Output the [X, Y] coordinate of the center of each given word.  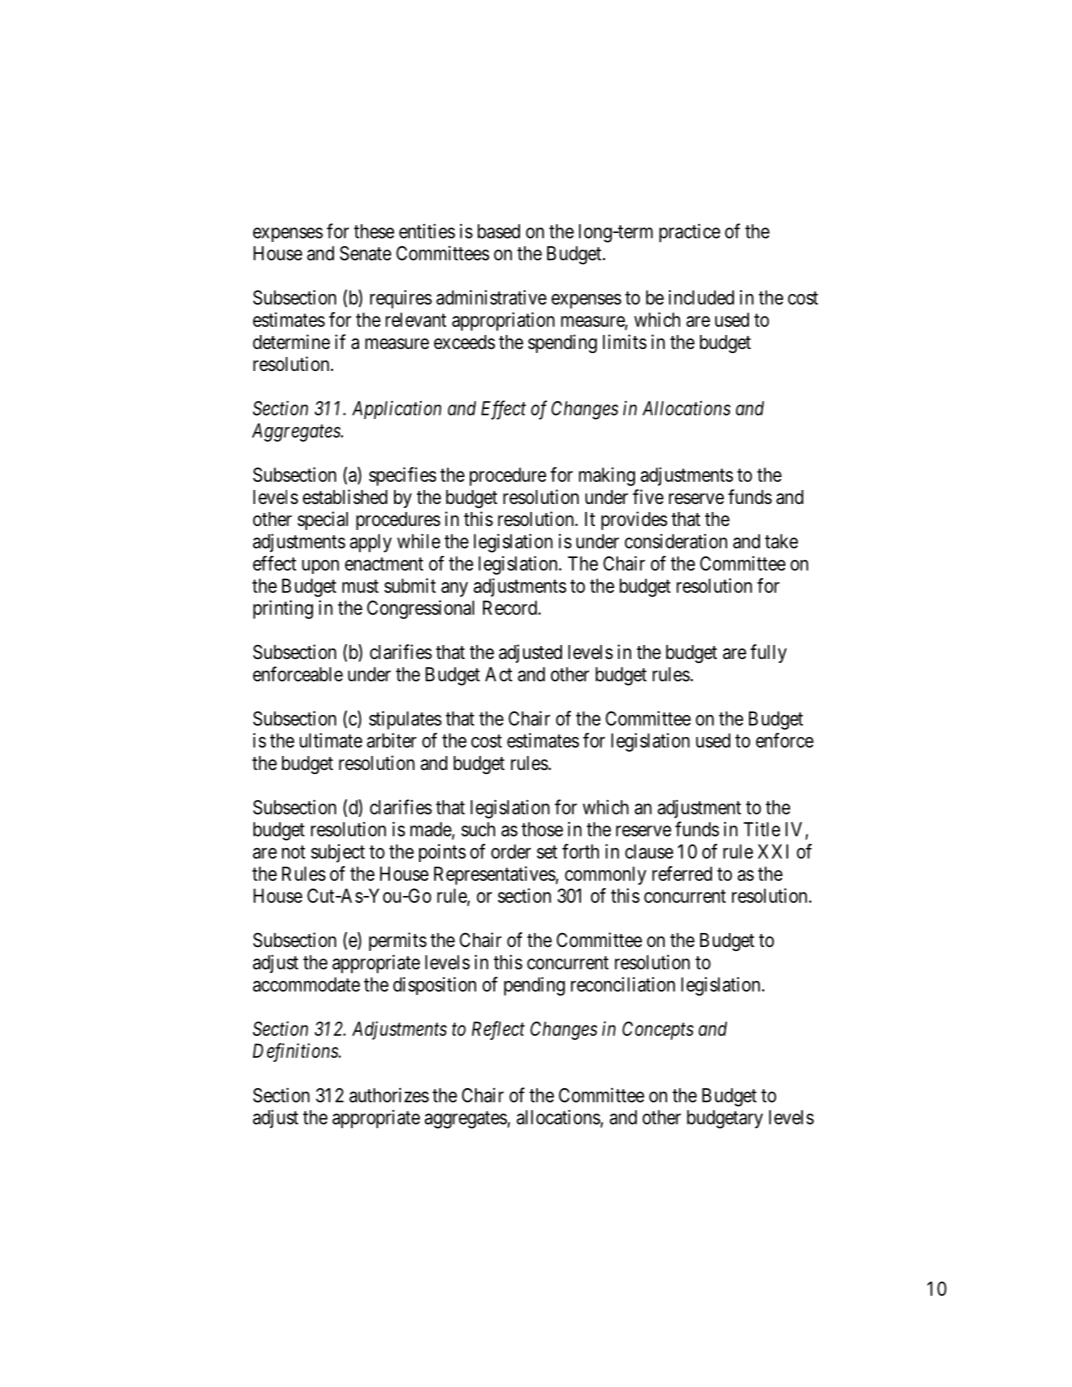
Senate [365, 253]
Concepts [658, 1030]
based [499, 231]
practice [689, 233]
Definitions [296, 1052]
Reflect [498, 1030]
